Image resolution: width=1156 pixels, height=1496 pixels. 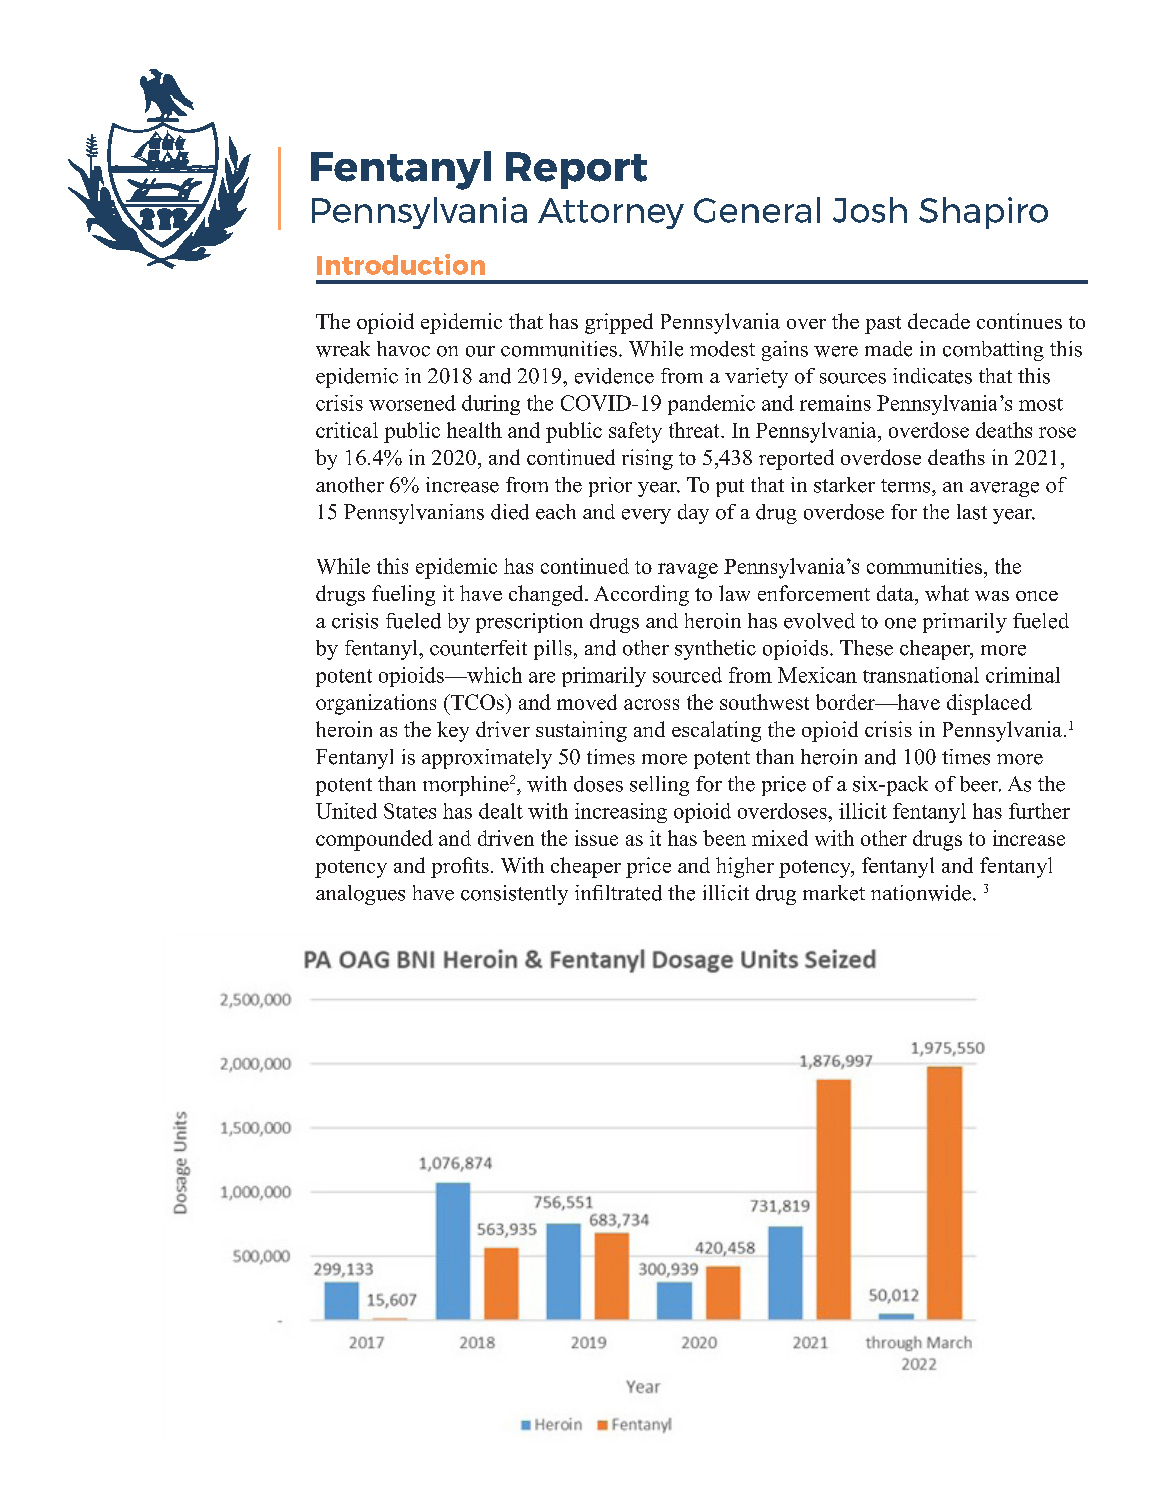 I want to click on Introduction, so click(x=401, y=264).
